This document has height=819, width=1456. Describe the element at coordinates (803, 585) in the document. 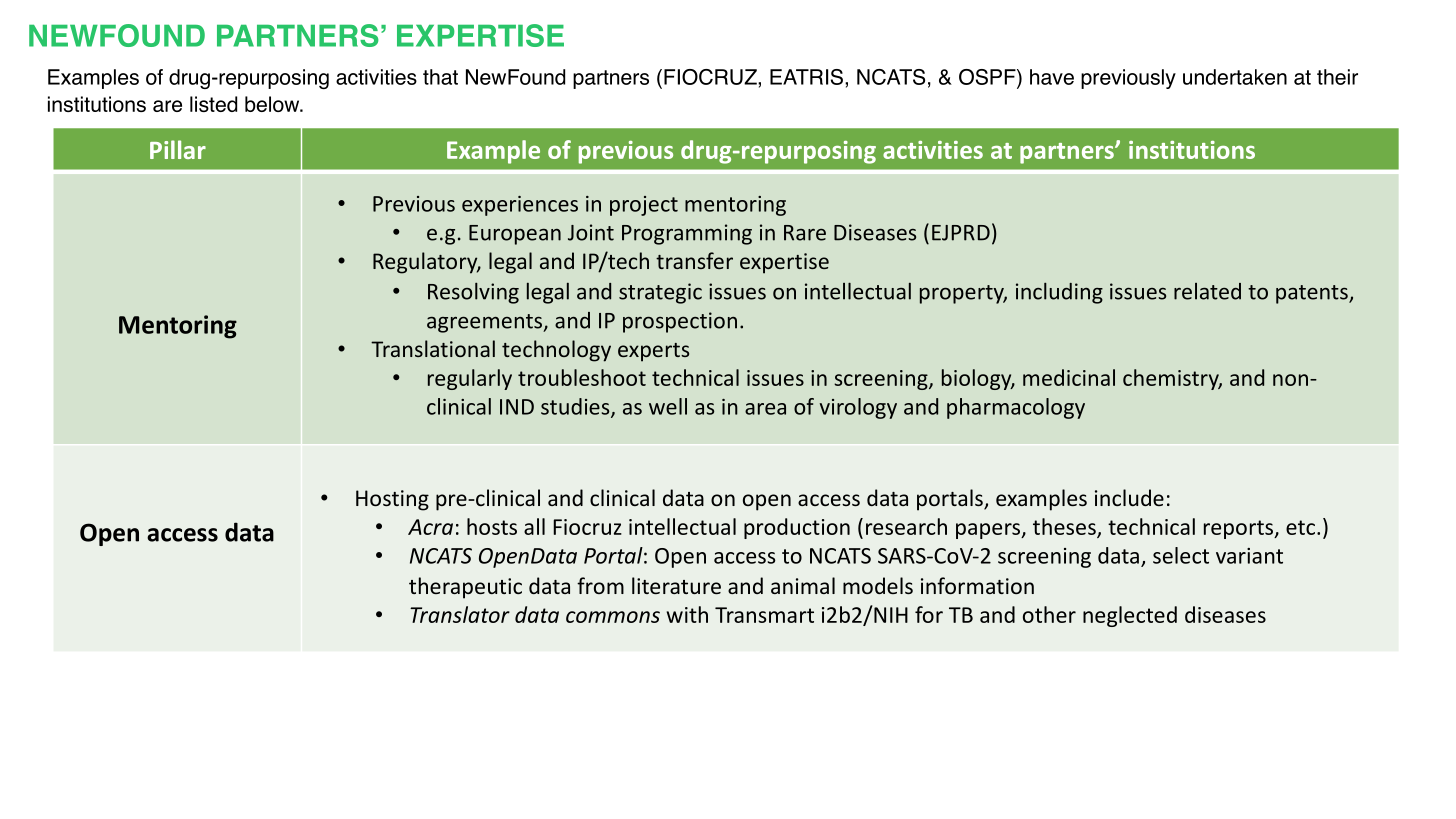

I see `animal` at that location.
